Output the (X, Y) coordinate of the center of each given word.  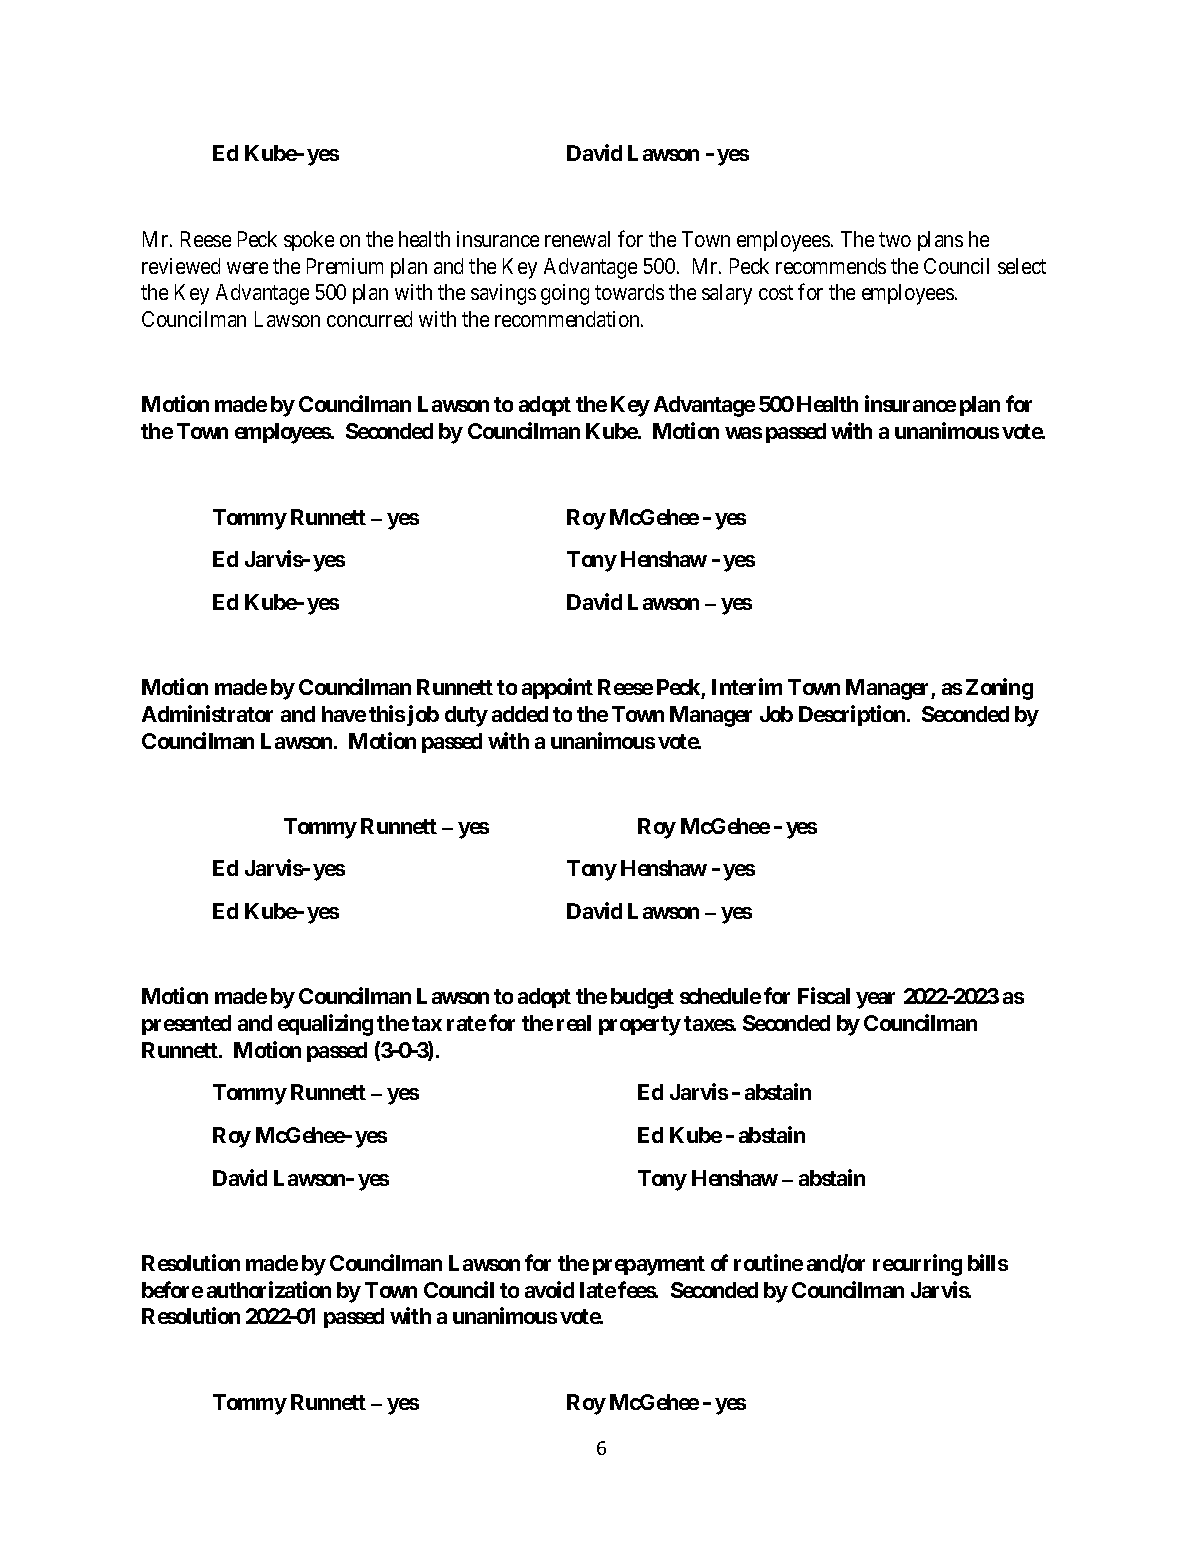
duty (466, 716)
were (247, 268)
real (574, 1023)
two (895, 239)
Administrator (207, 713)
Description (852, 715)
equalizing (325, 1025)
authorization (269, 1289)
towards (629, 292)
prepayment (649, 1266)
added (520, 714)
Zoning (999, 689)
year (875, 1000)
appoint (557, 688)
